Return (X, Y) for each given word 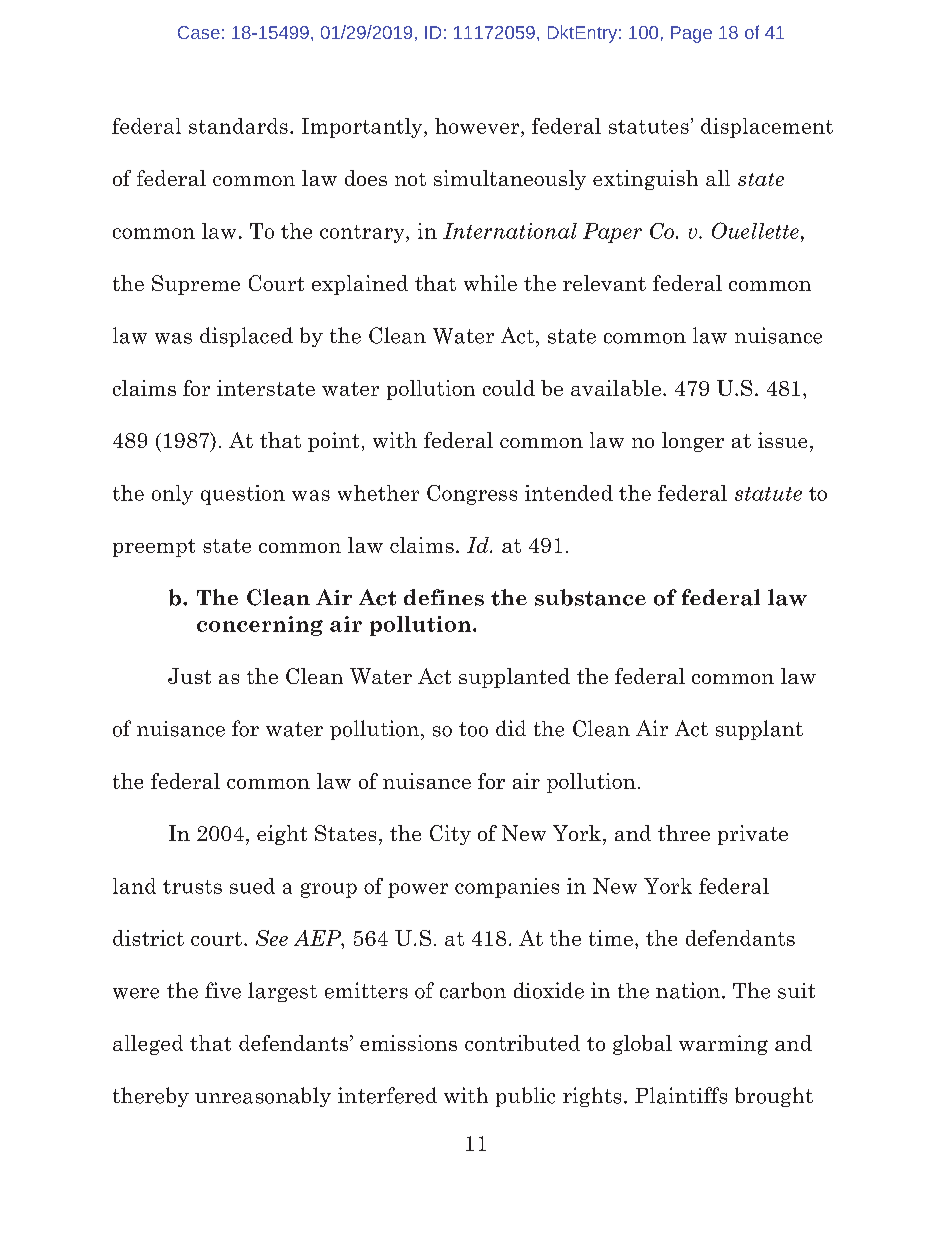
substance (590, 597)
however (478, 126)
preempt (154, 548)
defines (444, 597)
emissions (408, 1043)
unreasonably (263, 1097)
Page (691, 34)
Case (199, 32)
